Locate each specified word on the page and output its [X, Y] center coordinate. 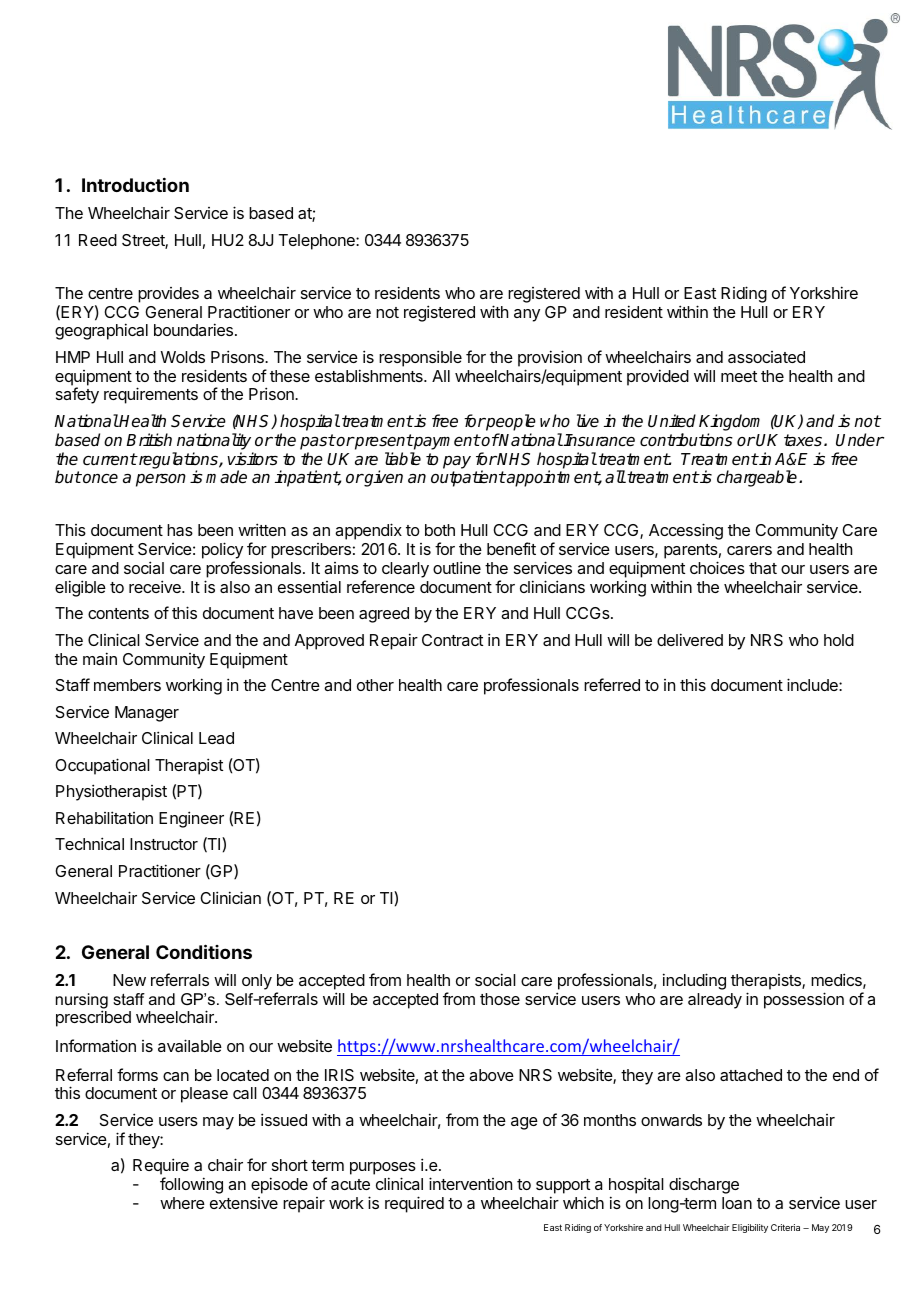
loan [737, 1203]
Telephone [317, 242]
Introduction [135, 184]
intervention [470, 1183]
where [182, 1203]
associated [766, 357]
